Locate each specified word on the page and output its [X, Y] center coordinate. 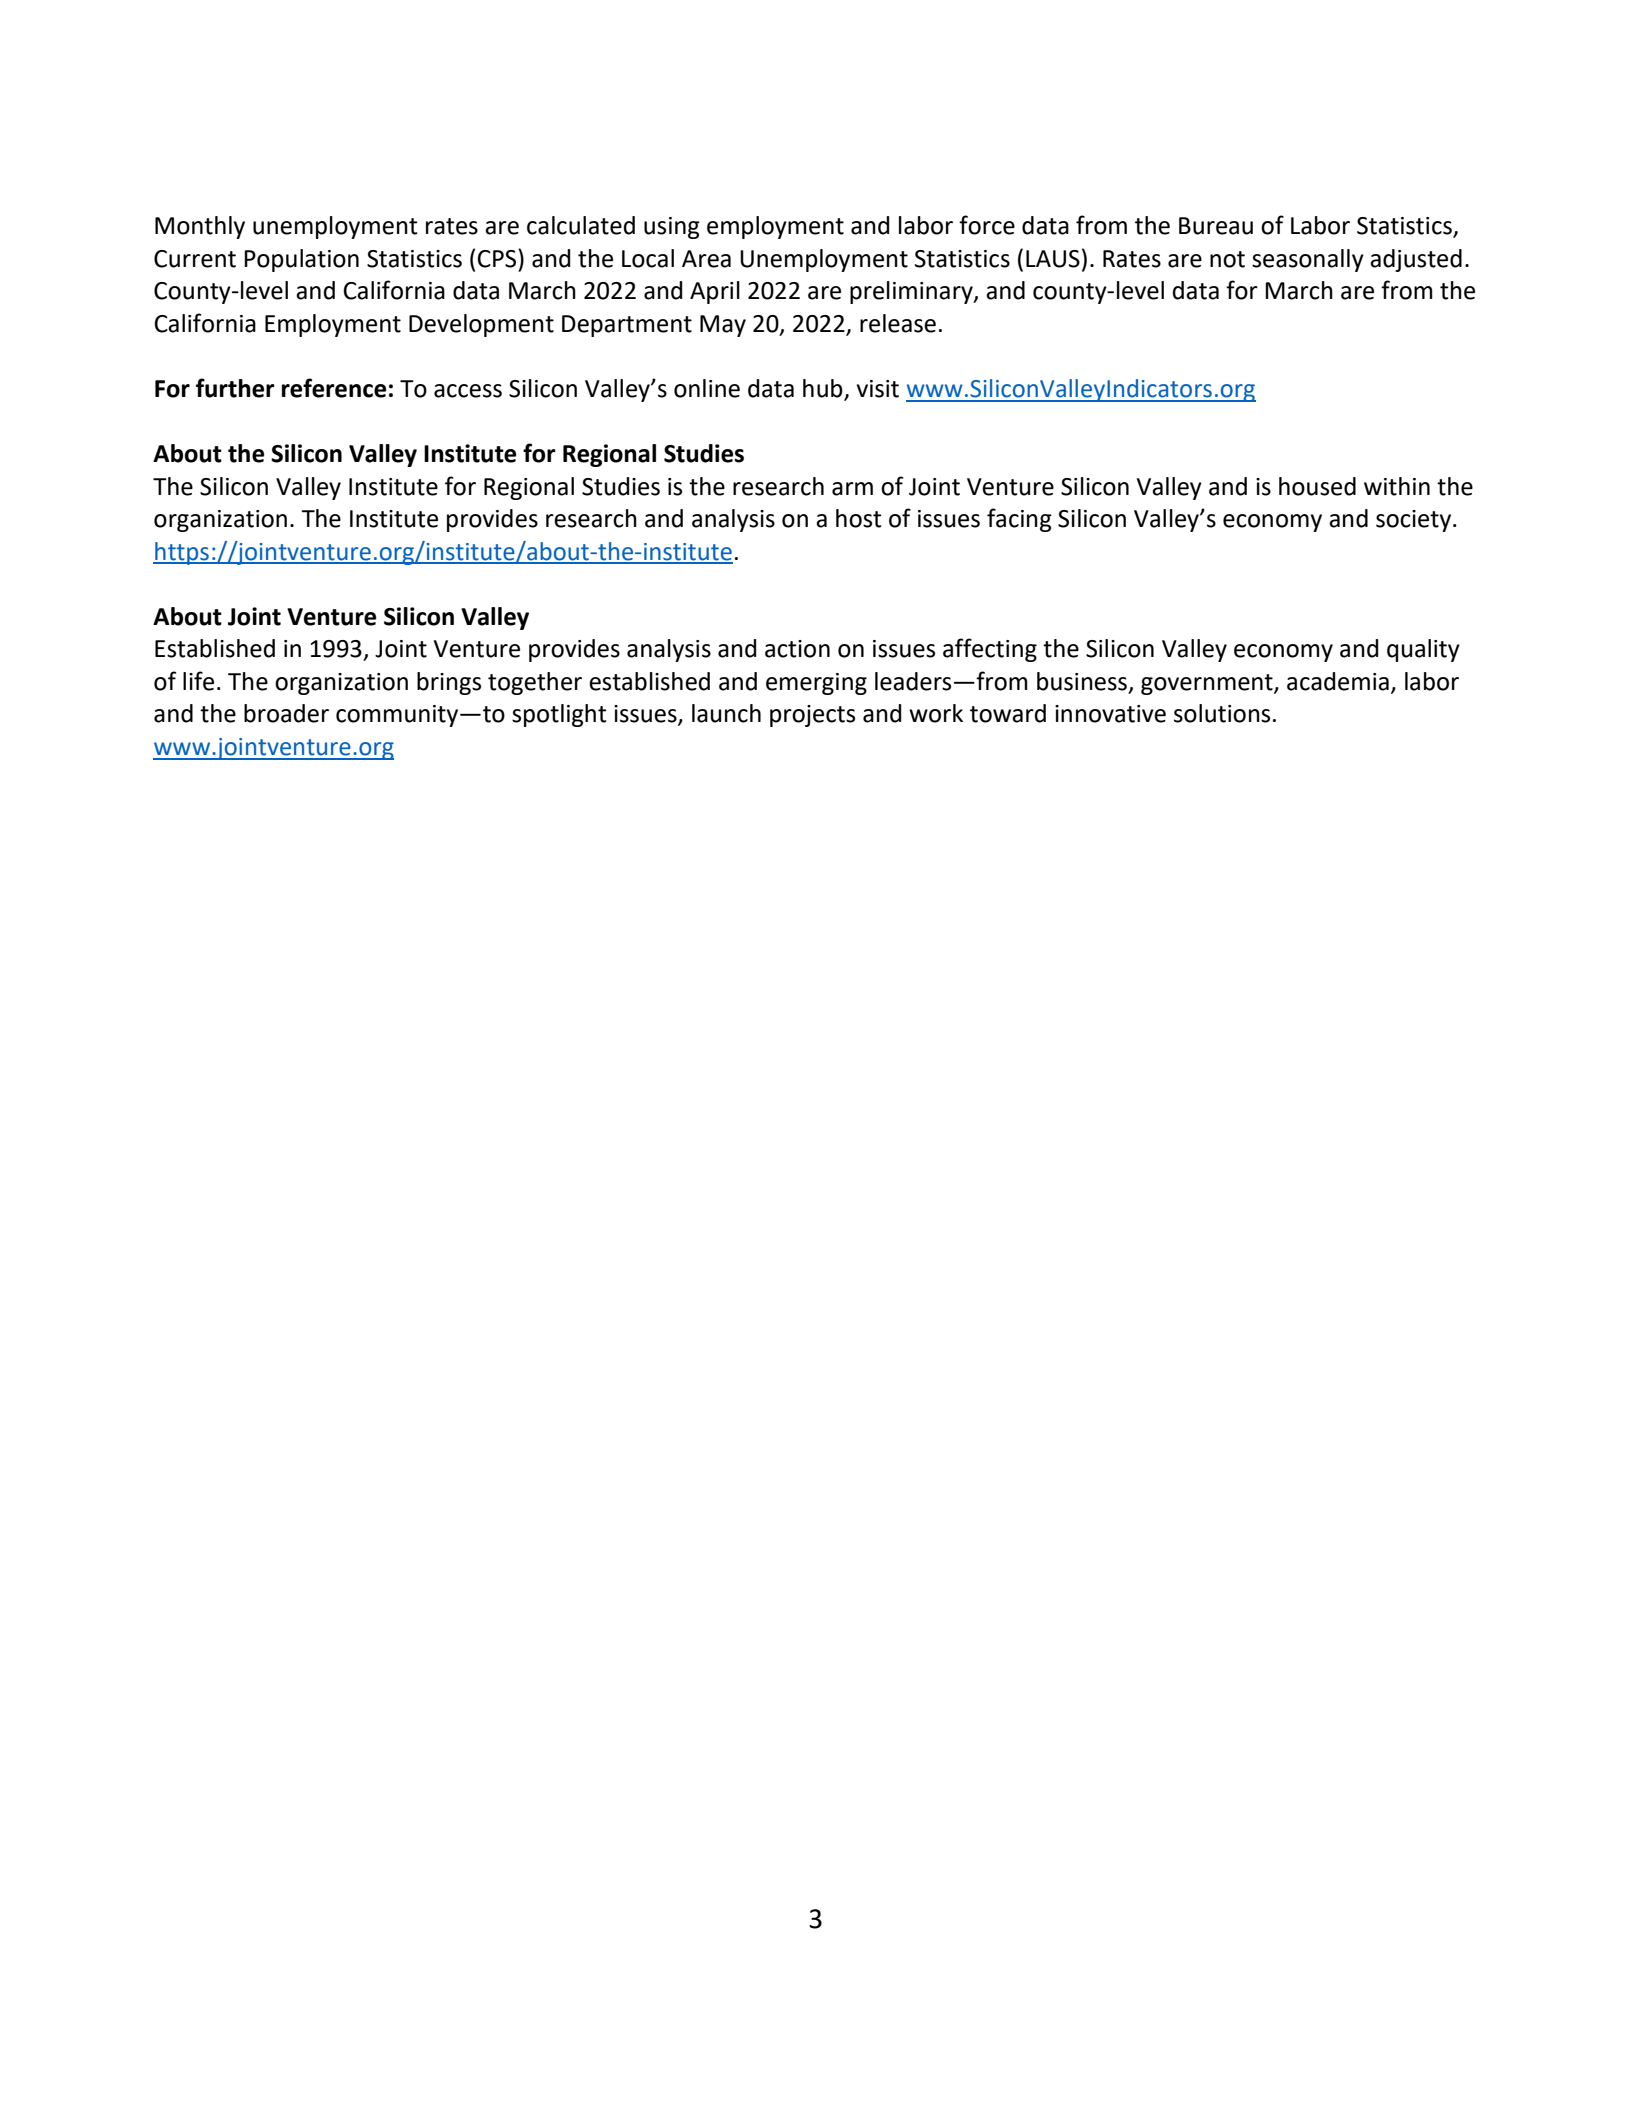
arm [852, 489]
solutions [1222, 713]
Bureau [1216, 226]
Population [301, 260]
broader [286, 713]
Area [706, 259]
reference [334, 388]
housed [1317, 486]
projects [812, 716]
